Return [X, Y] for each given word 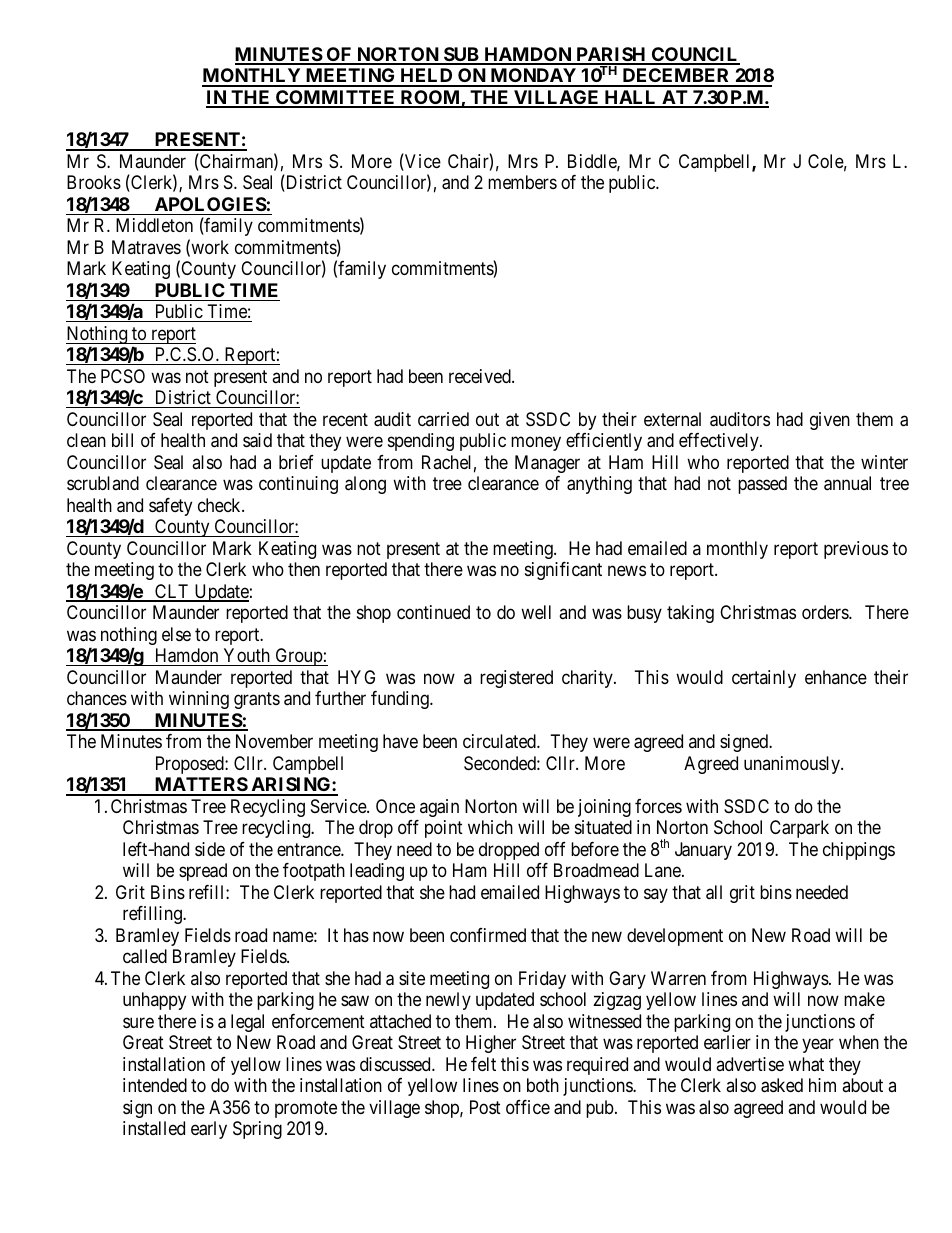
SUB [461, 55]
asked [782, 1085]
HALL [630, 98]
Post [485, 1107]
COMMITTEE [336, 98]
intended [155, 1085]
